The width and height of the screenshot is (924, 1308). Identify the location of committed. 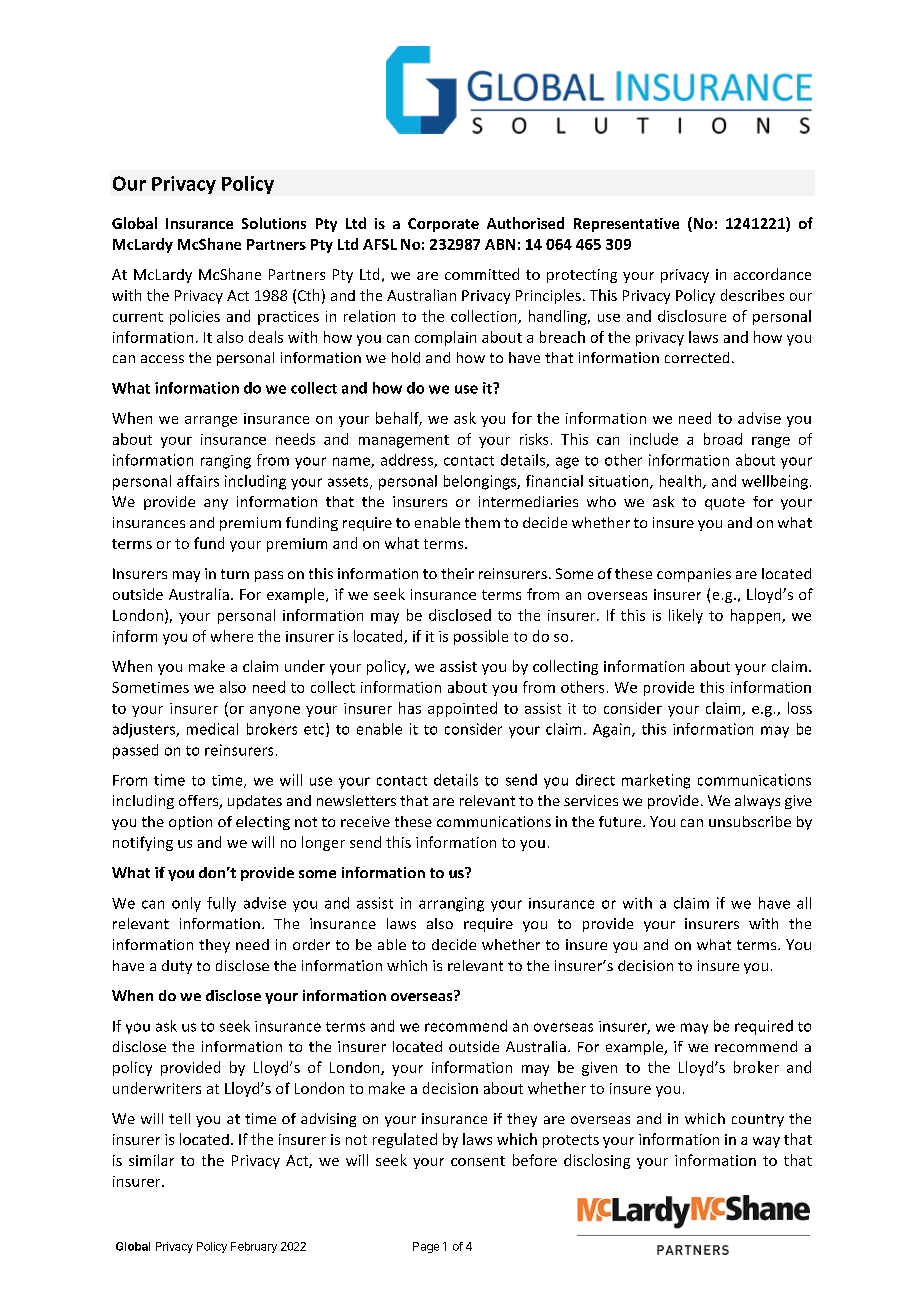
(482, 274).
